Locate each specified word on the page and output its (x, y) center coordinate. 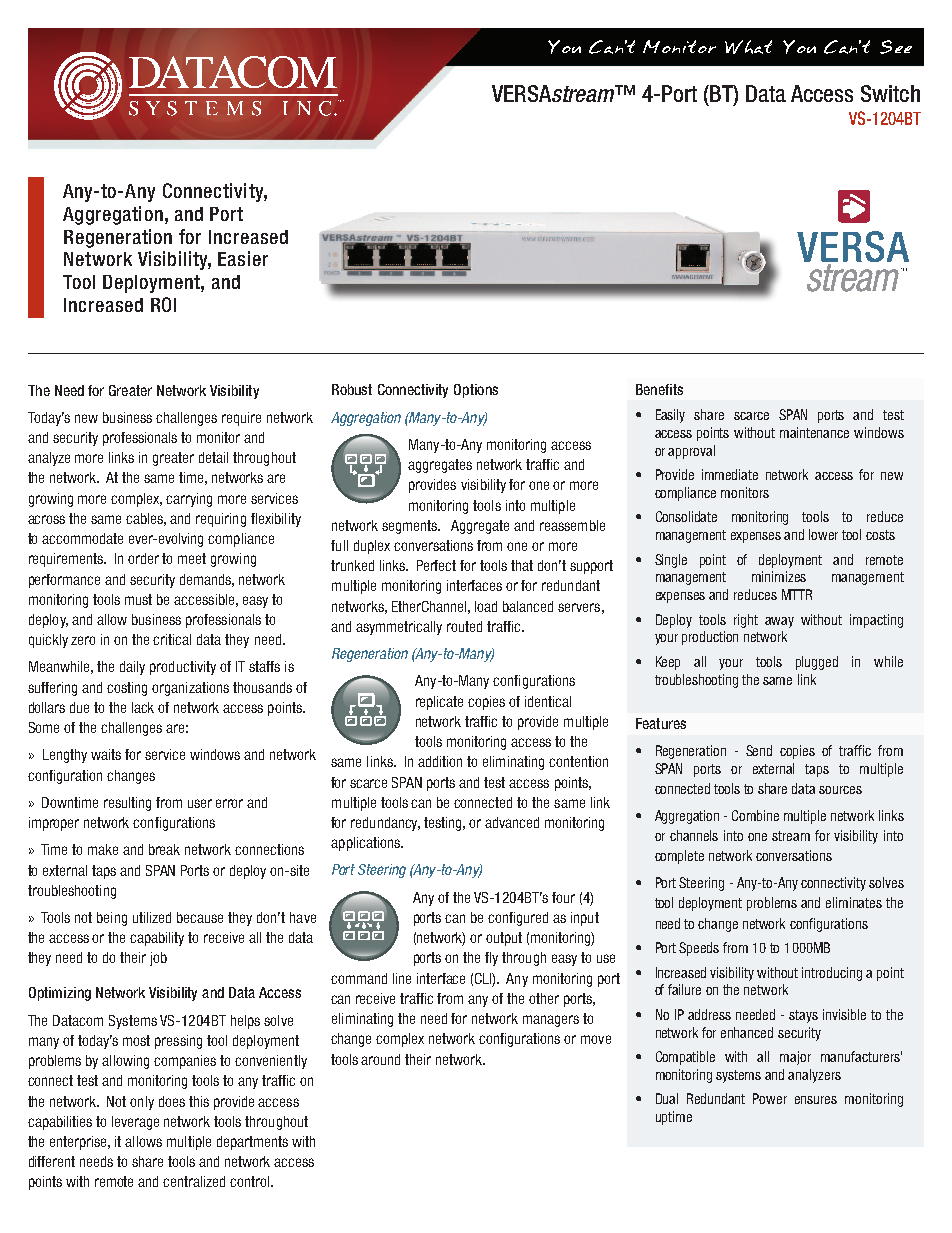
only (142, 1103)
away (779, 622)
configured (518, 919)
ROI (163, 304)
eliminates (854, 902)
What (748, 47)
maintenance (814, 432)
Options (476, 391)
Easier (243, 258)
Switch (890, 93)
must (138, 599)
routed (464, 626)
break (164, 849)
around (380, 1059)
